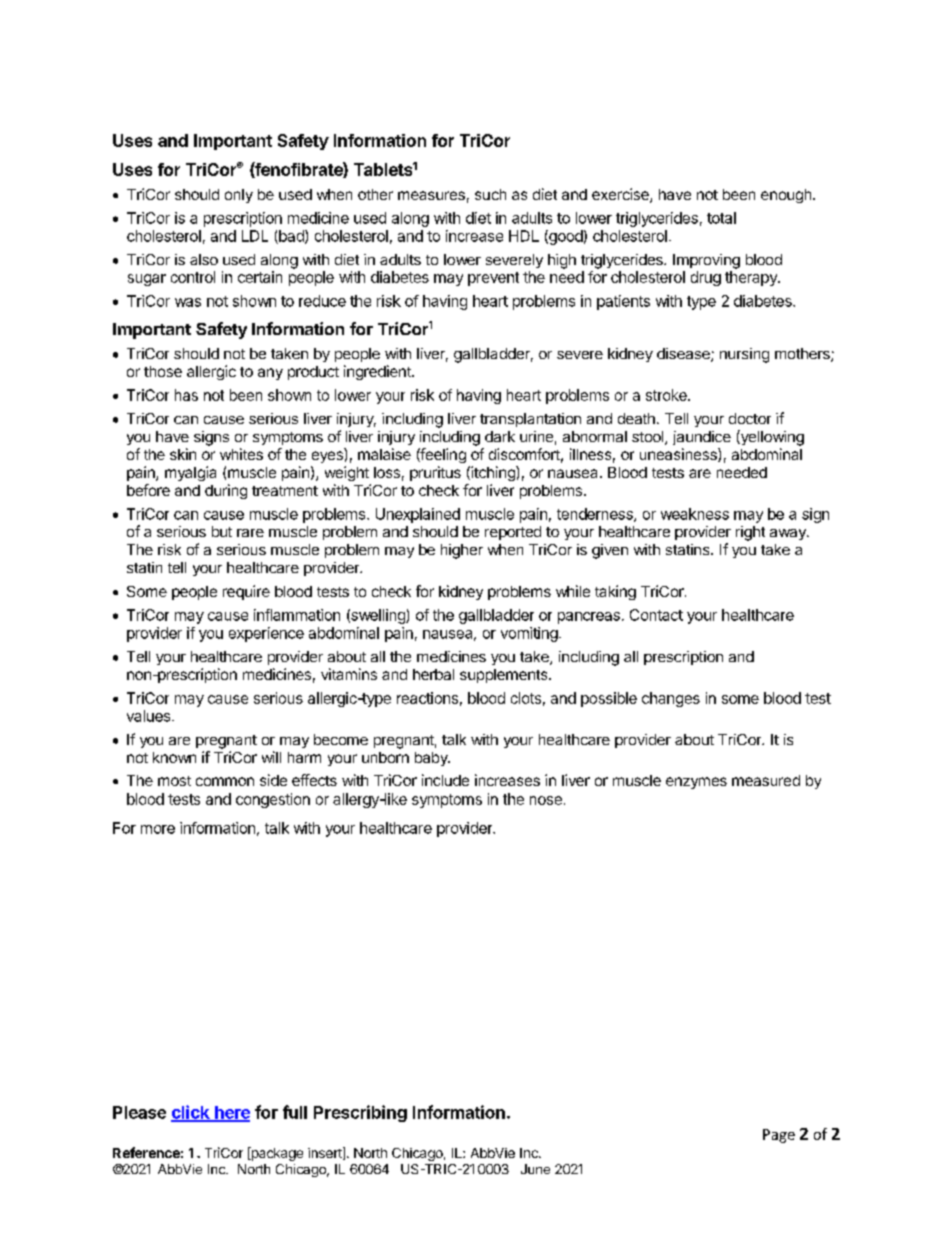  I want to click on here, so click(231, 1113).
